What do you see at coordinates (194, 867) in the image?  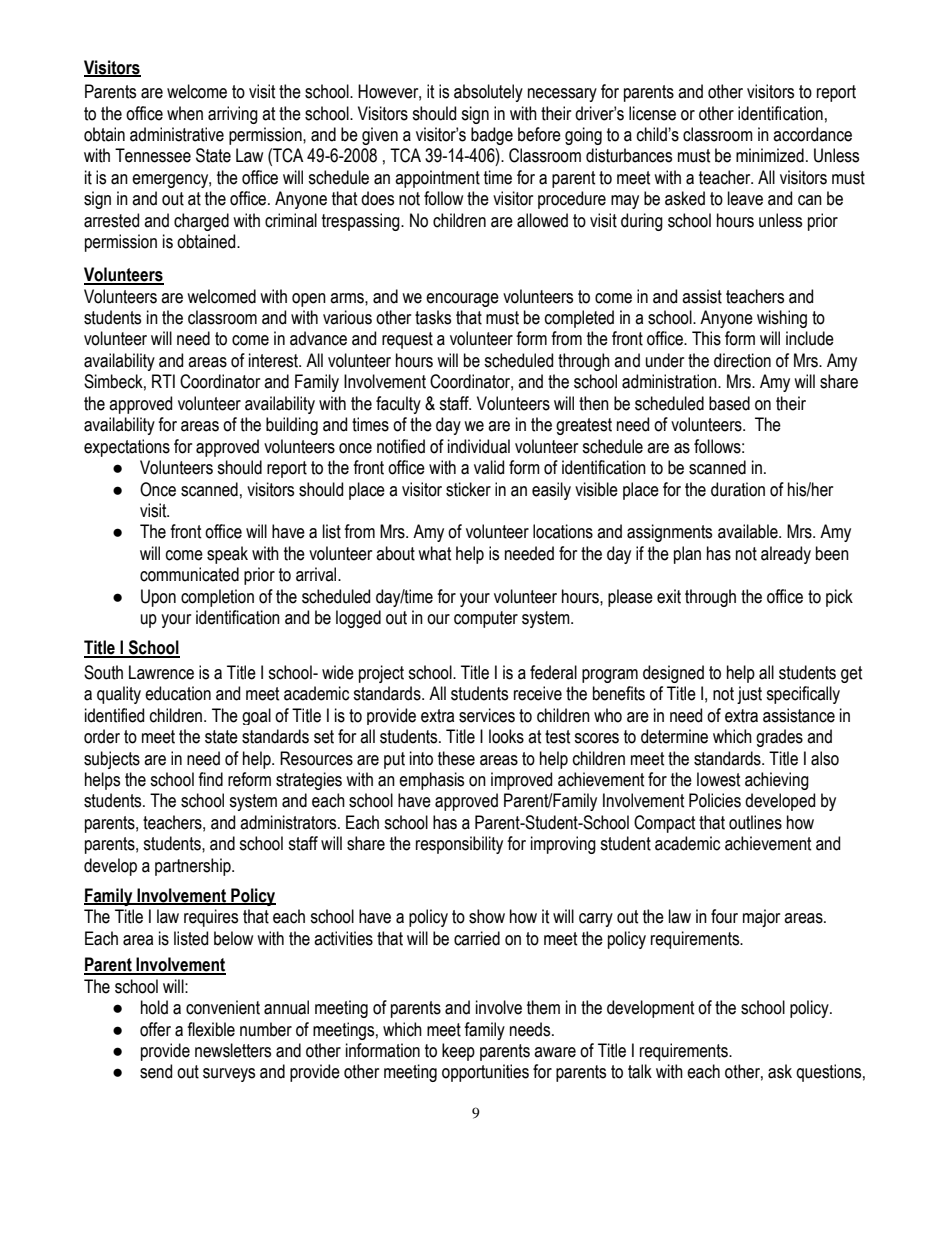 I see `partnership` at bounding box center [194, 867].
